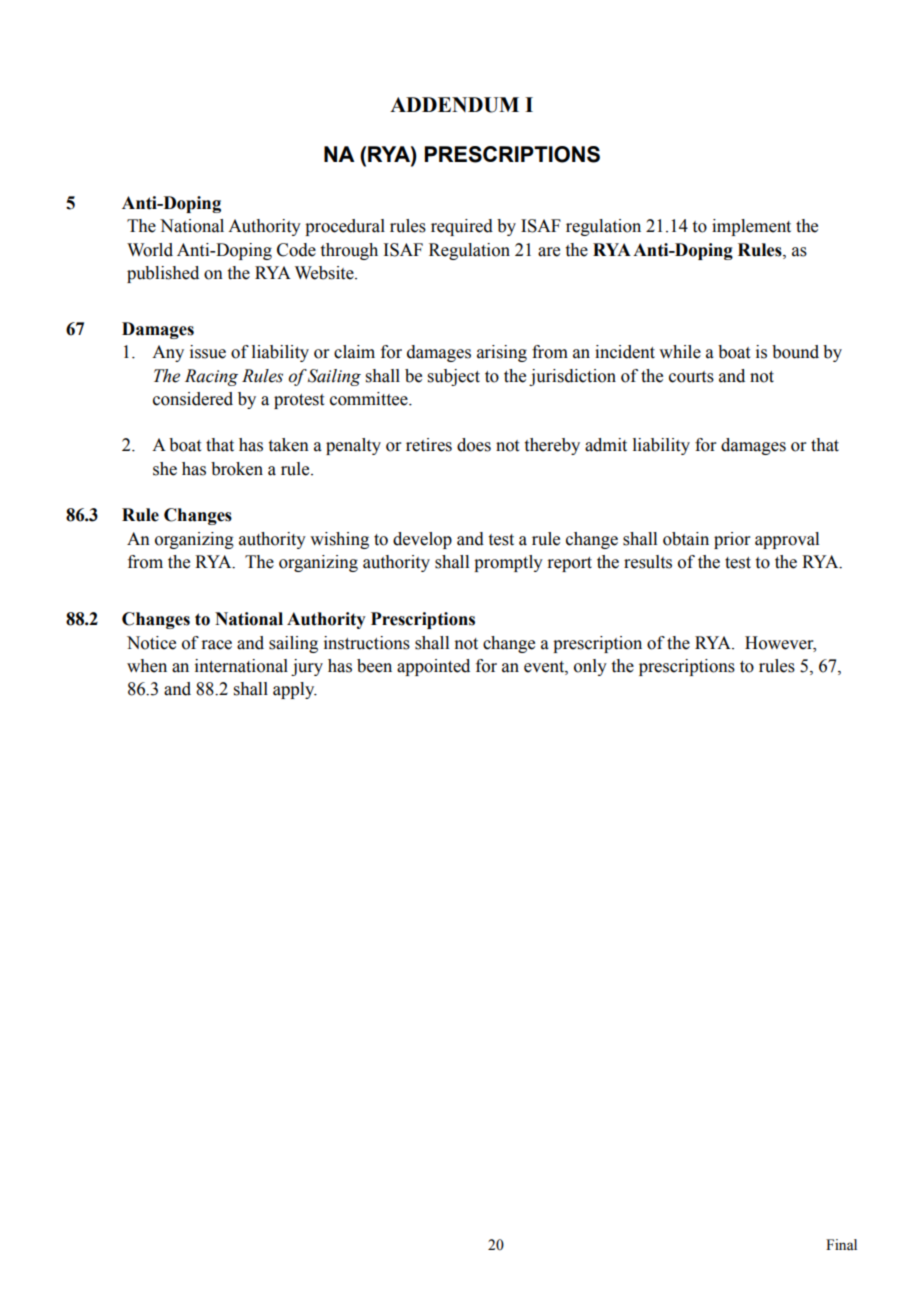 The width and height of the screenshot is (924, 1308). I want to click on race, so click(216, 645).
